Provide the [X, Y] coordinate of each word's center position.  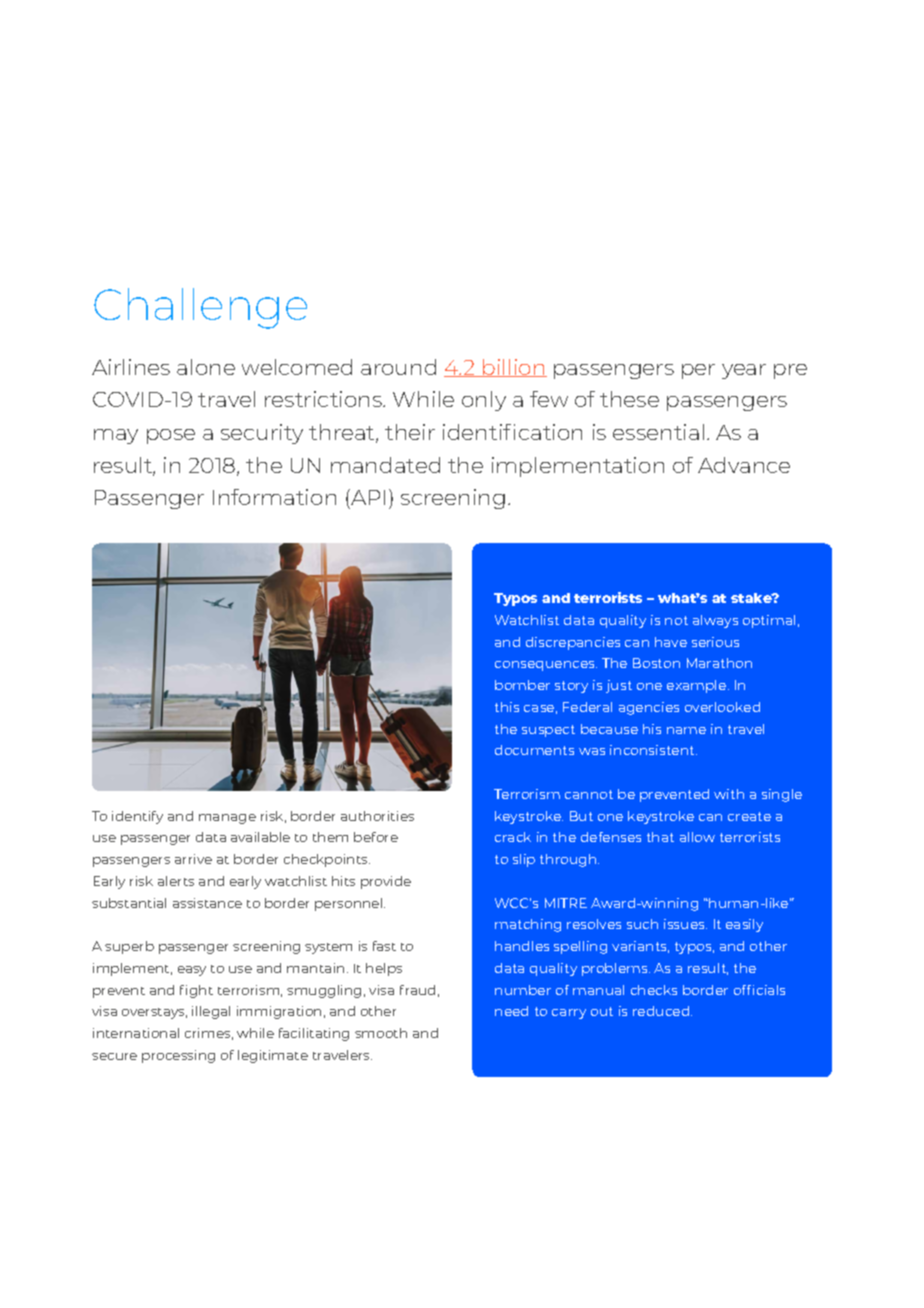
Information [274, 497]
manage [227, 819]
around [398, 367]
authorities [377, 816]
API [367, 497]
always [715, 621]
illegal [211, 1012]
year [744, 371]
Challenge [200, 308]
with [729, 794]
